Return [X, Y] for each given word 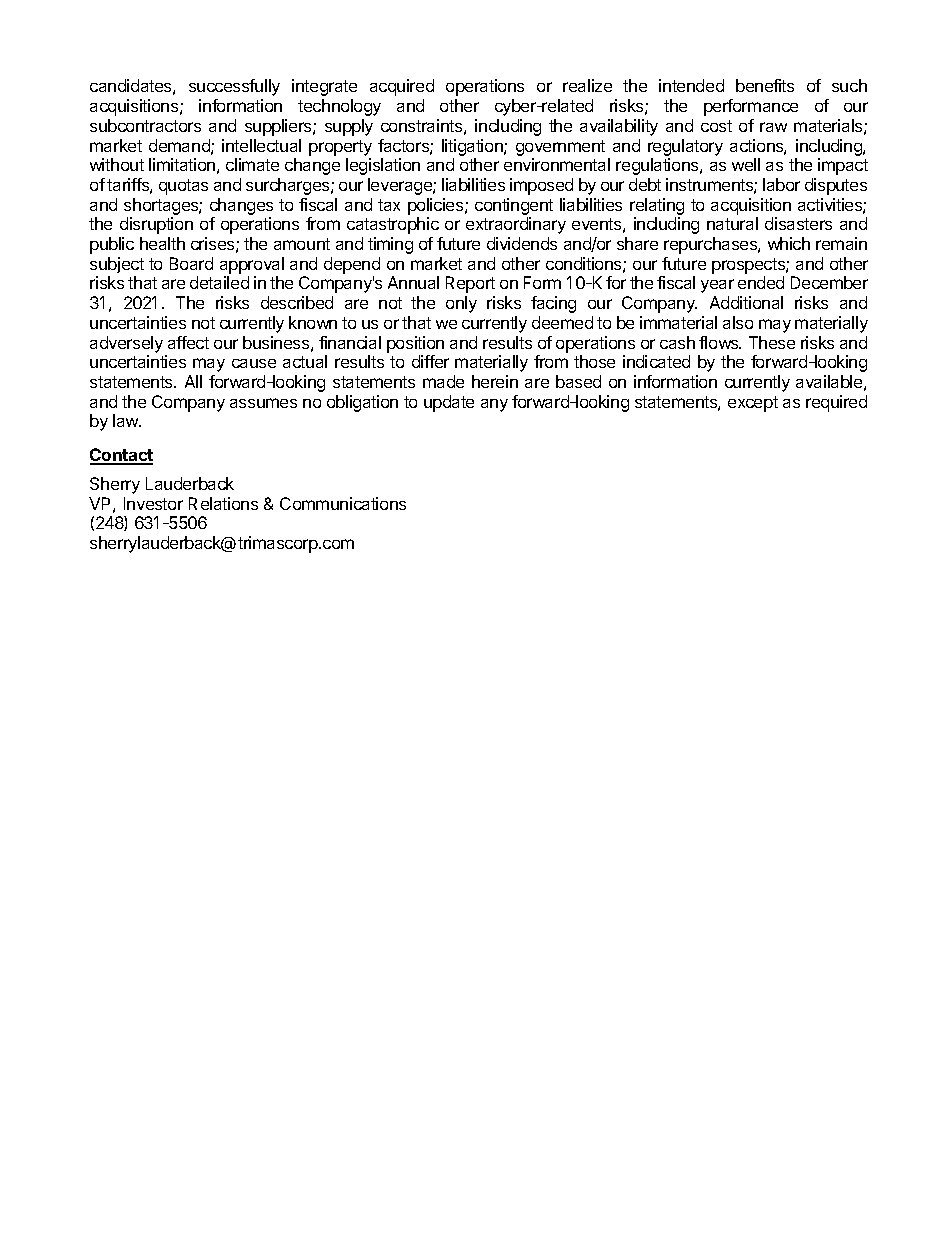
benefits [765, 85]
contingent [514, 206]
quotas [183, 187]
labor [781, 184]
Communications [343, 503]
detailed [219, 282]
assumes [263, 403]
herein [495, 381]
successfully [234, 87]
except [753, 404]
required [836, 403]
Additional [746, 302]
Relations [223, 503]
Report [470, 284]
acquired [402, 87]
